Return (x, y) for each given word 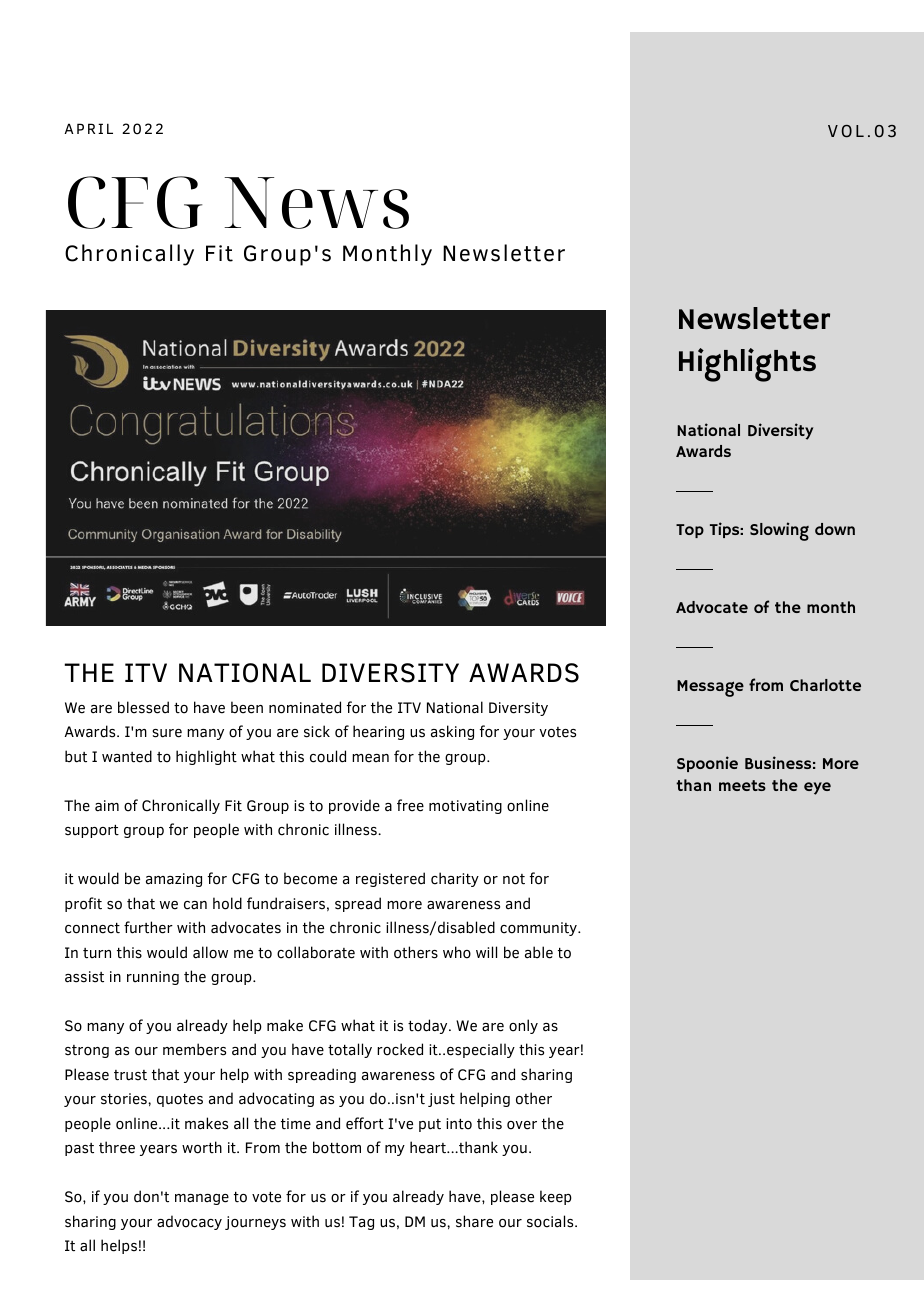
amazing (174, 880)
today (429, 1026)
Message (710, 688)
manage (202, 1199)
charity (455, 879)
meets (742, 785)
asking (452, 732)
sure (167, 733)
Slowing (779, 531)
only (523, 1026)
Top (690, 531)
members (194, 1049)
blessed (143, 707)
